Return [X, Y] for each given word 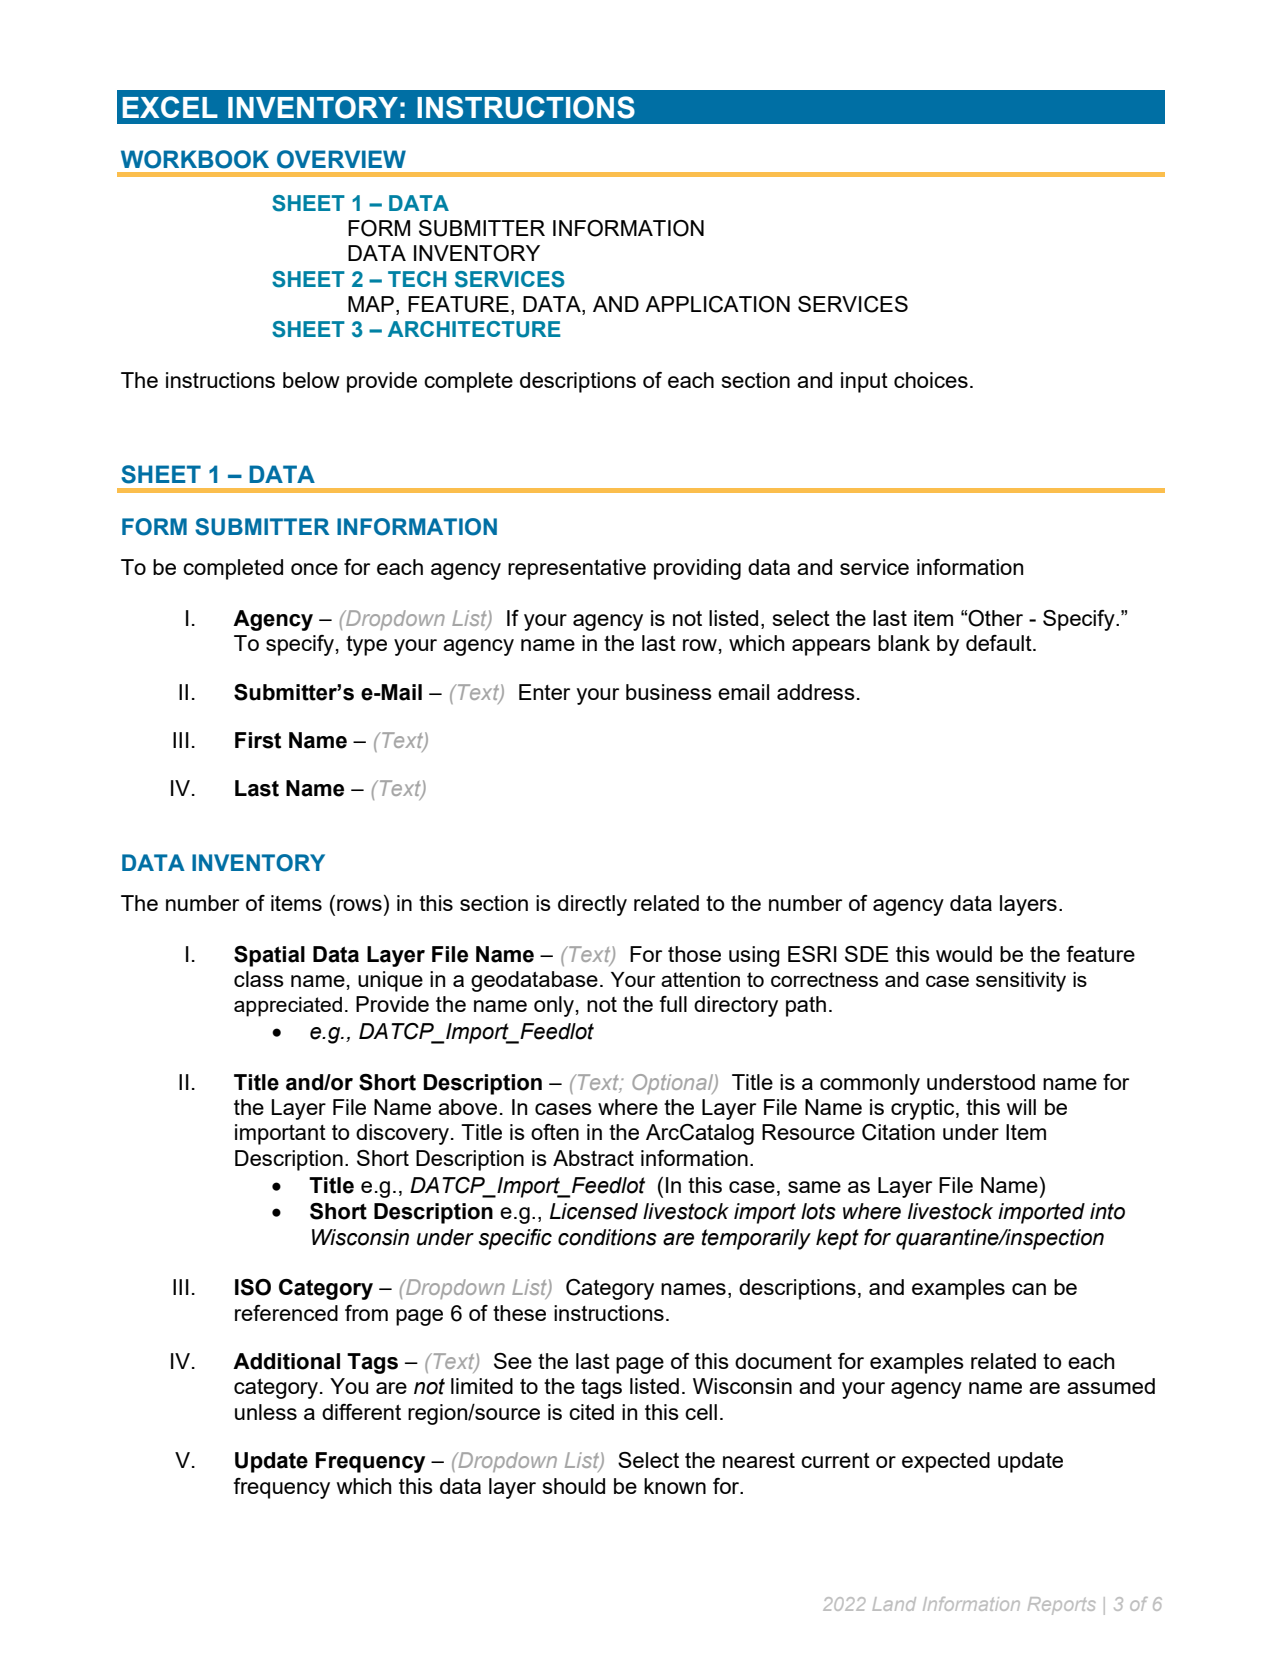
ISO [253, 1287]
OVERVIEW [341, 159]
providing [697, 569]
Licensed [594, 1211]
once [314, 569]
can [1029, 1289]
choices [931, 380]
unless [266, 1412]
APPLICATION [717, 304]
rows [359, 905]
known [675, 1486]
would [964, 954]
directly [592, 905]
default [1000, 643]
